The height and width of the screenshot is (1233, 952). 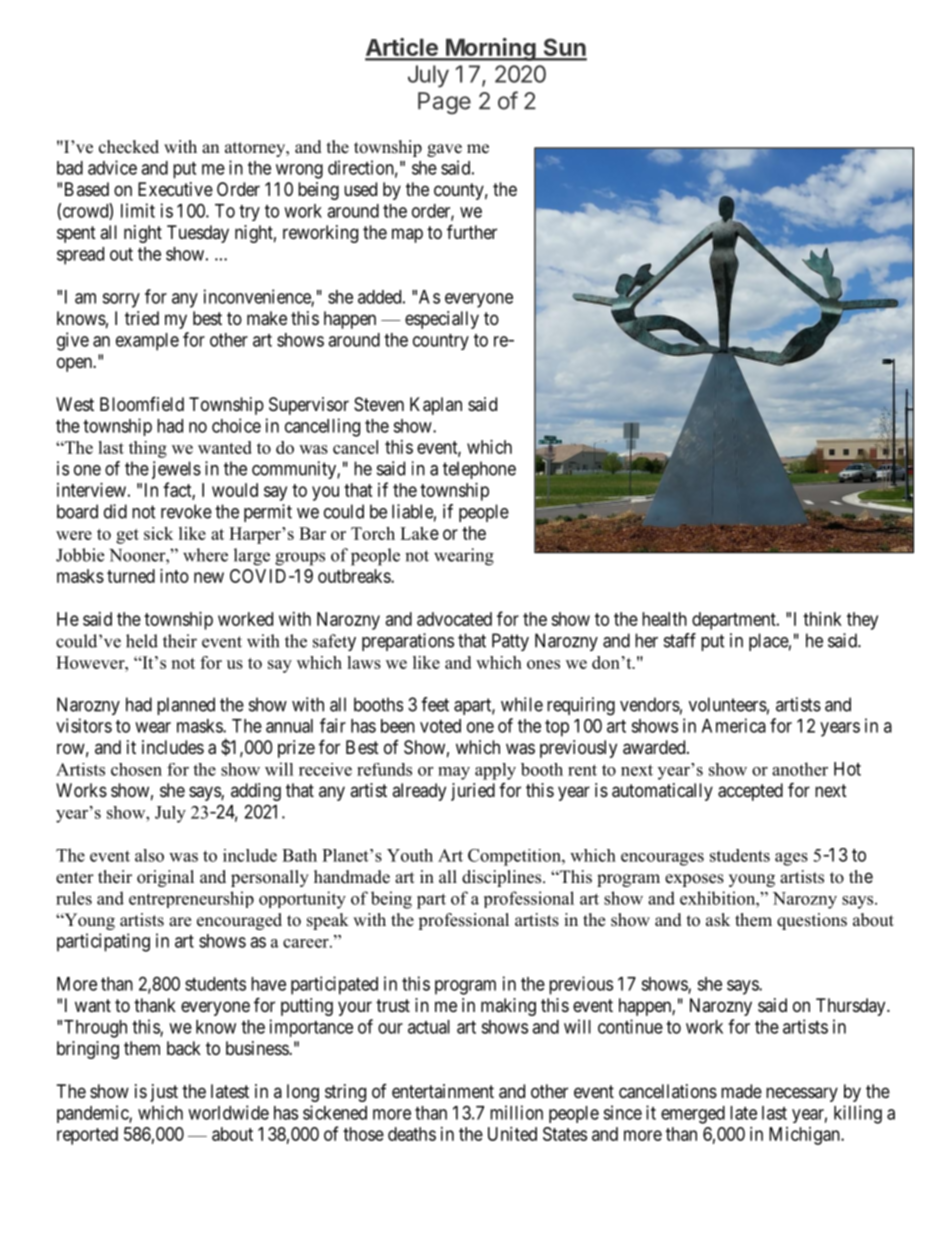 I want to click on think, so click(x=822, y=619).
